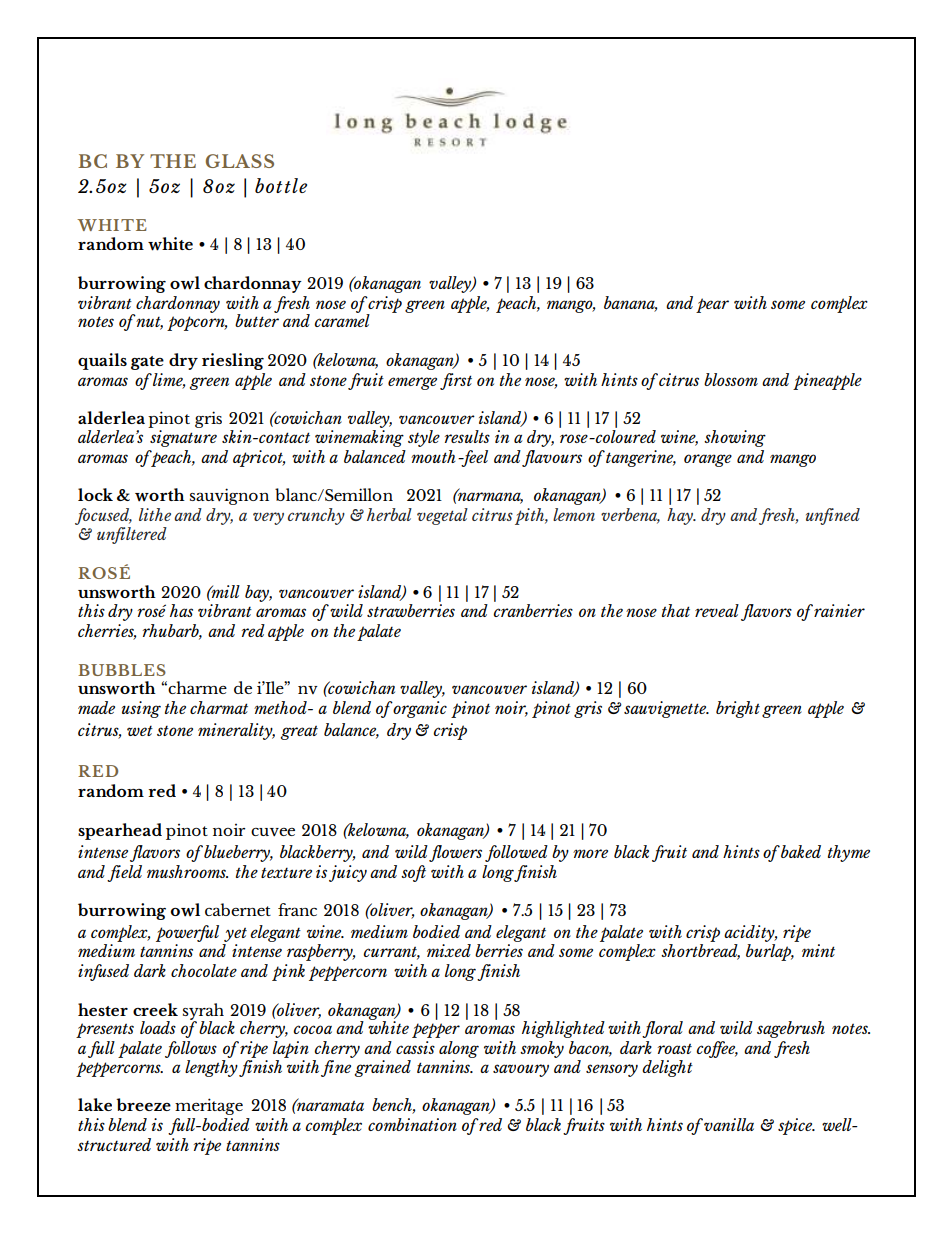 The height and width of the screenshot is (1233, 952). Describe the element at coordinates (456, 381) in the screenshot. I see `first` at that location.
